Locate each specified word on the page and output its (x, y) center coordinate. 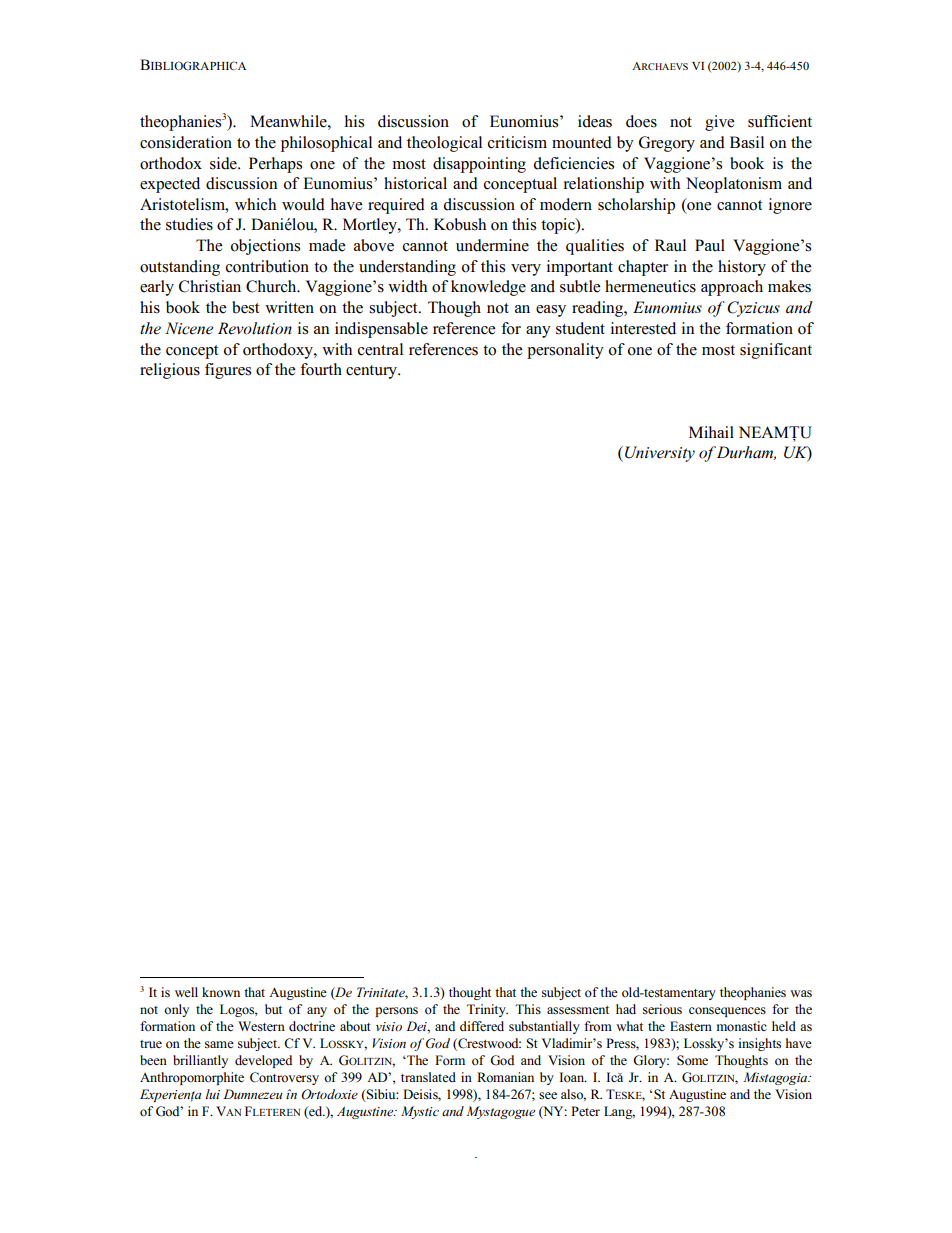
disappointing (479, 165)
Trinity (487, 1010)
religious (170, 371)
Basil (747, 142)
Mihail (711, 432)
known (221, 992)
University (660, 454)
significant (776, 351)
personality (565, 351)
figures (228, 371)
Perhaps (275, 165)
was (801, 994)
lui (213, 1094)
